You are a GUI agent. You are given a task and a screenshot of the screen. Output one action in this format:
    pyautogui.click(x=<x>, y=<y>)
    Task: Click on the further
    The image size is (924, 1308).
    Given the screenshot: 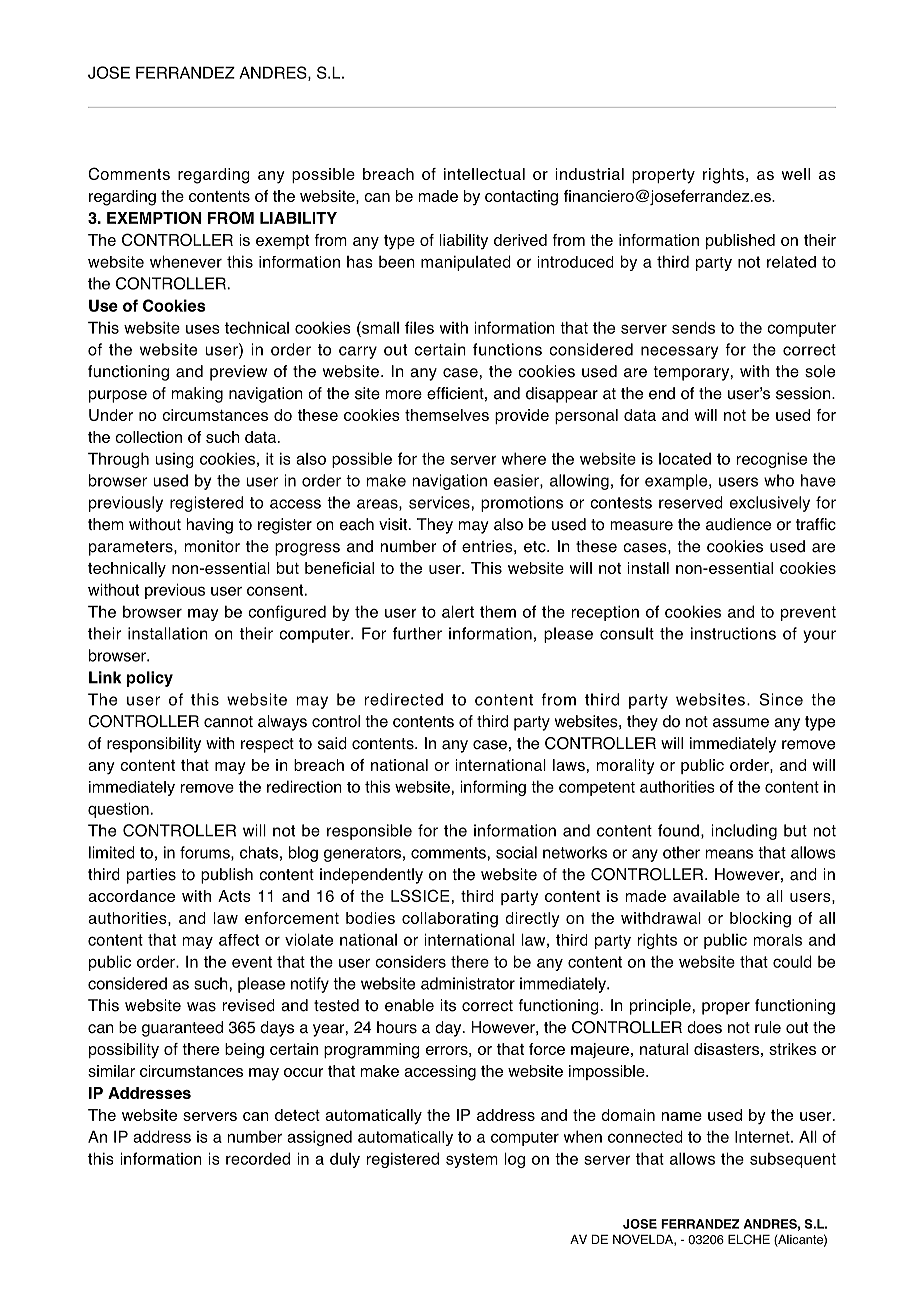 What is the action you would take?
    pyautogui.click(x=417, y=633)
